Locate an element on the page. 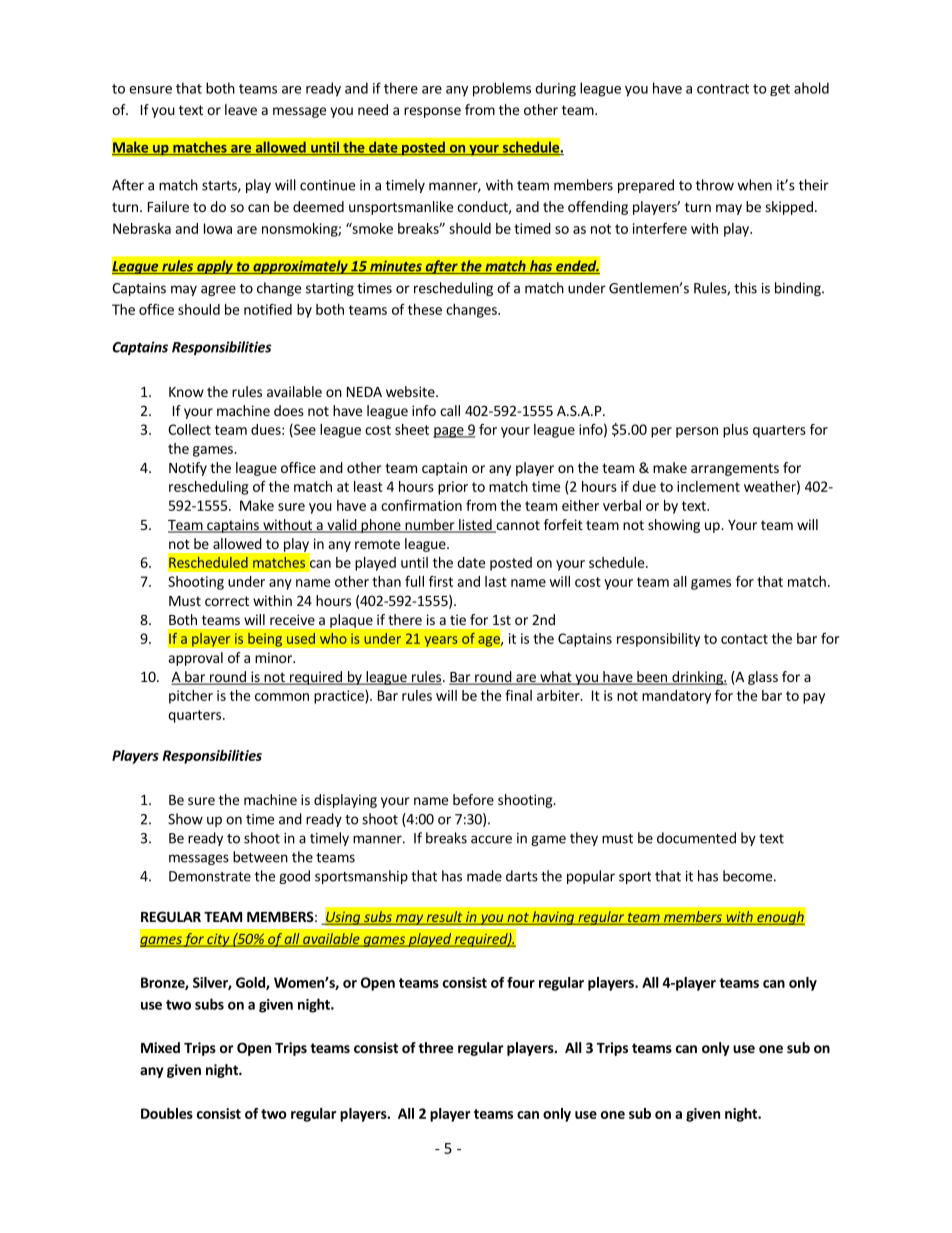 The height and width of the image is (1233, 952). correct is located at coordinates (227, 601).
